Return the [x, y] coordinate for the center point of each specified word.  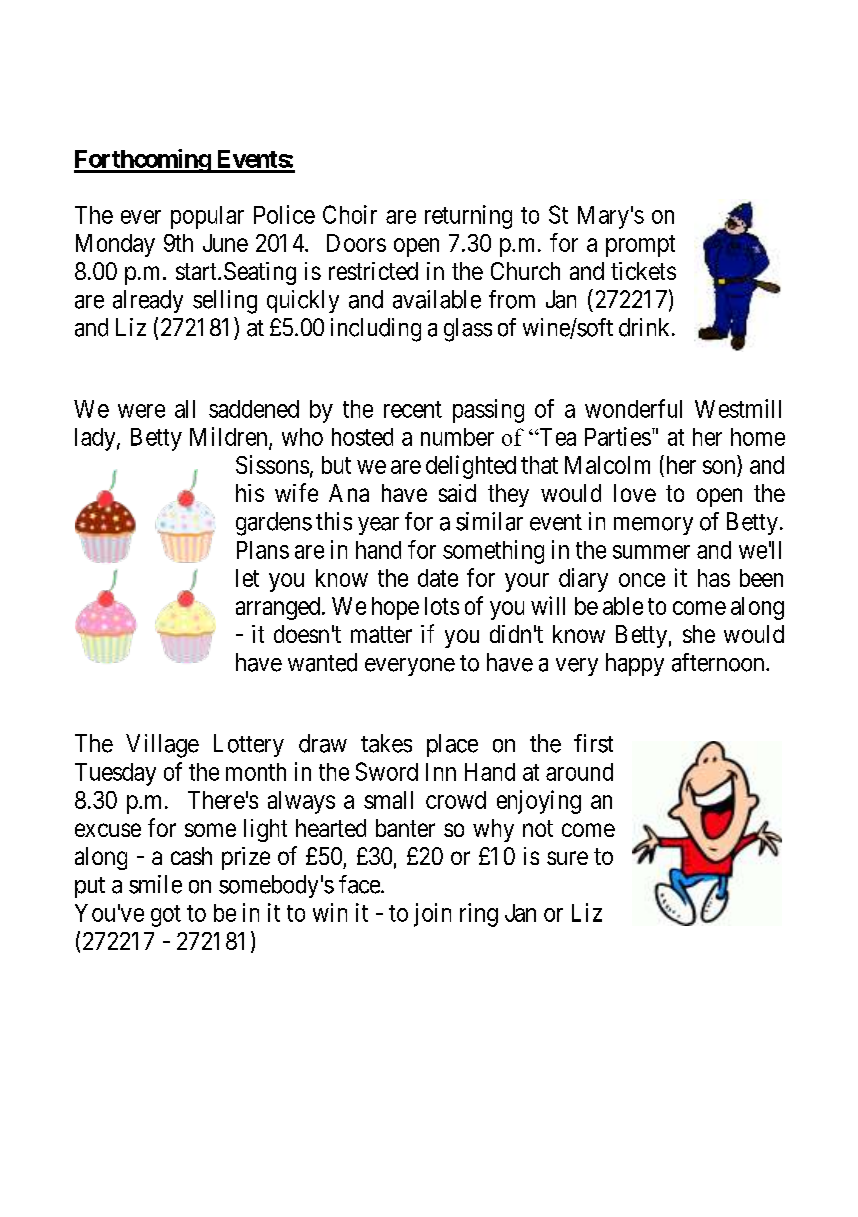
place [452, 745]
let [247, 578]
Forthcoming [143, 161]
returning [468, 217]
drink [644, 327]
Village [162, 746]
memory [653, 526]
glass [468, 330]
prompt [640, 246]
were [141, 411]
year [378, 526]
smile [155, 884]
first [593, 743]
